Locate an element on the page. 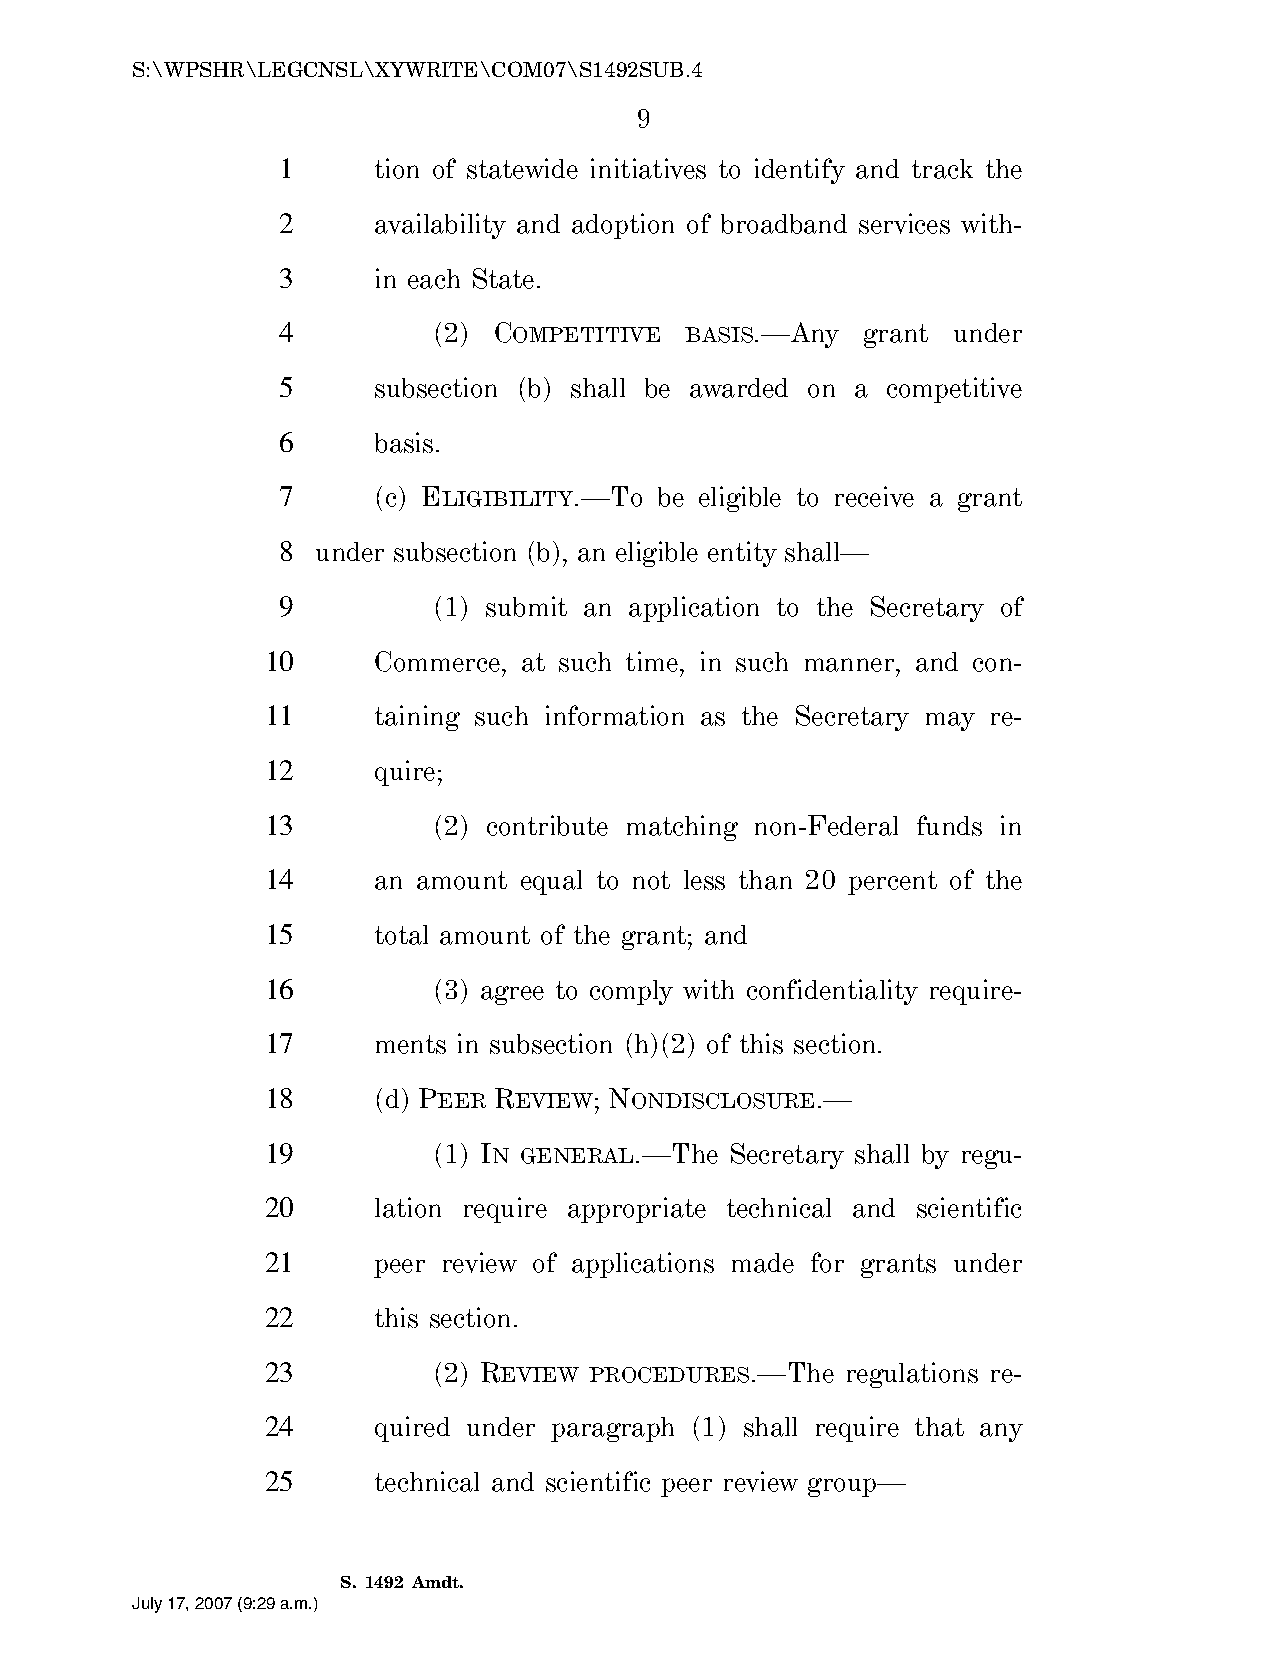  manner is located at coordinates (851, 665).
